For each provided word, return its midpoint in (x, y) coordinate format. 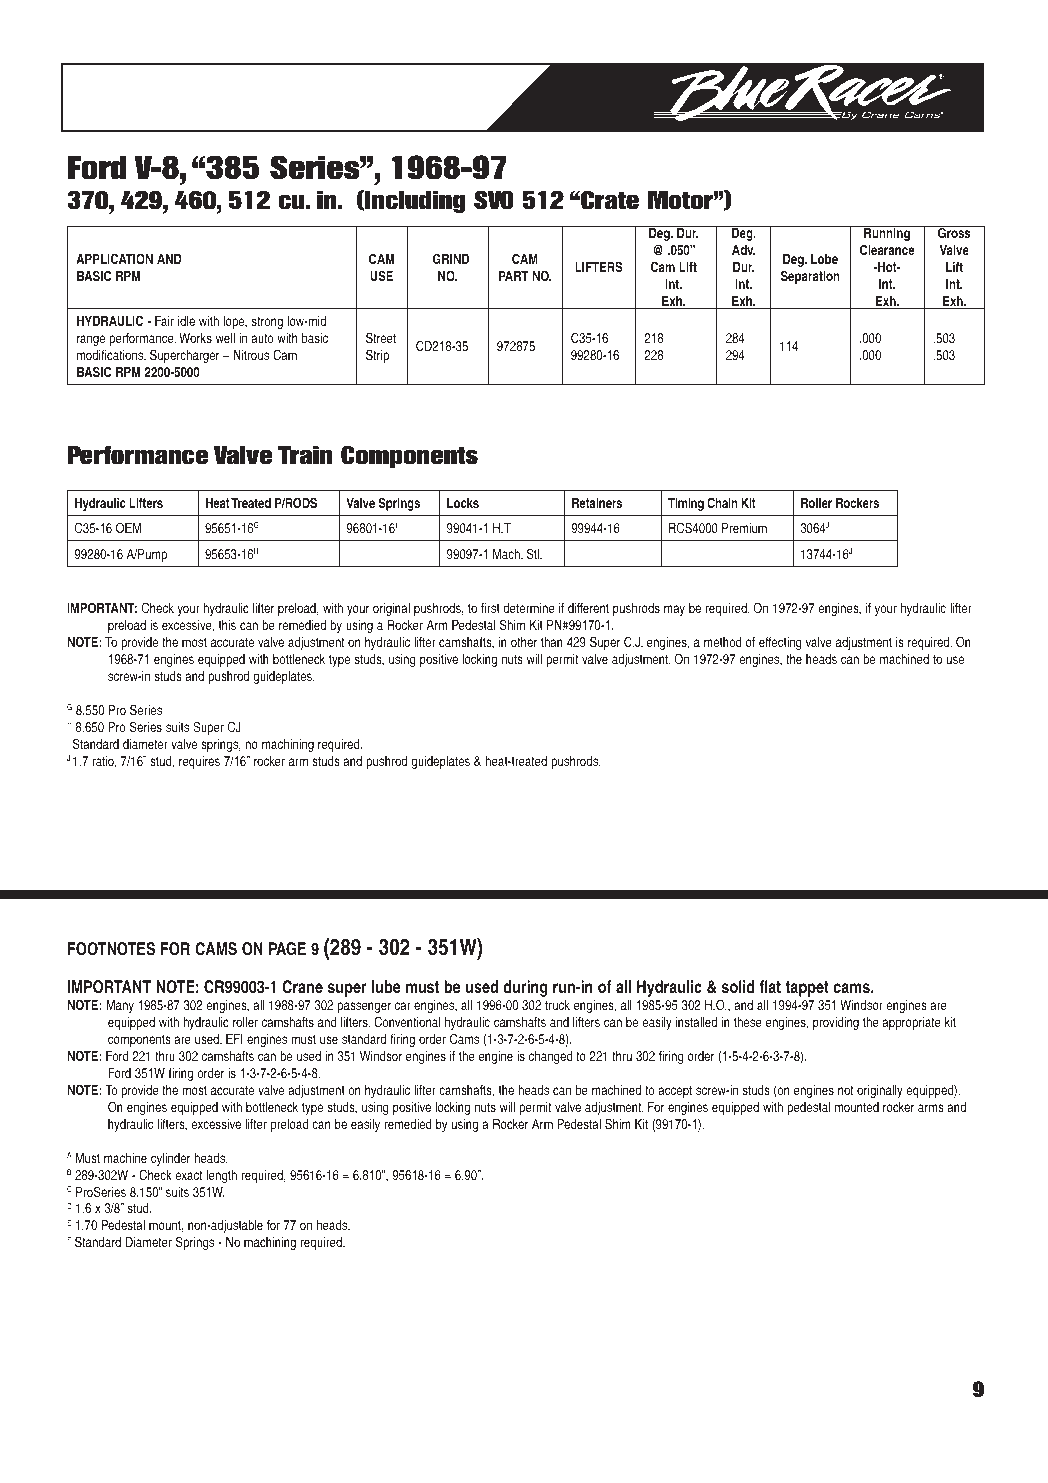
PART (513, 276)
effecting (780, 643)
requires (199, 762)
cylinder (171, 1159)
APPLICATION (114, 259)
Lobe (824, 259)
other (524, 642)
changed (551, 1057)
